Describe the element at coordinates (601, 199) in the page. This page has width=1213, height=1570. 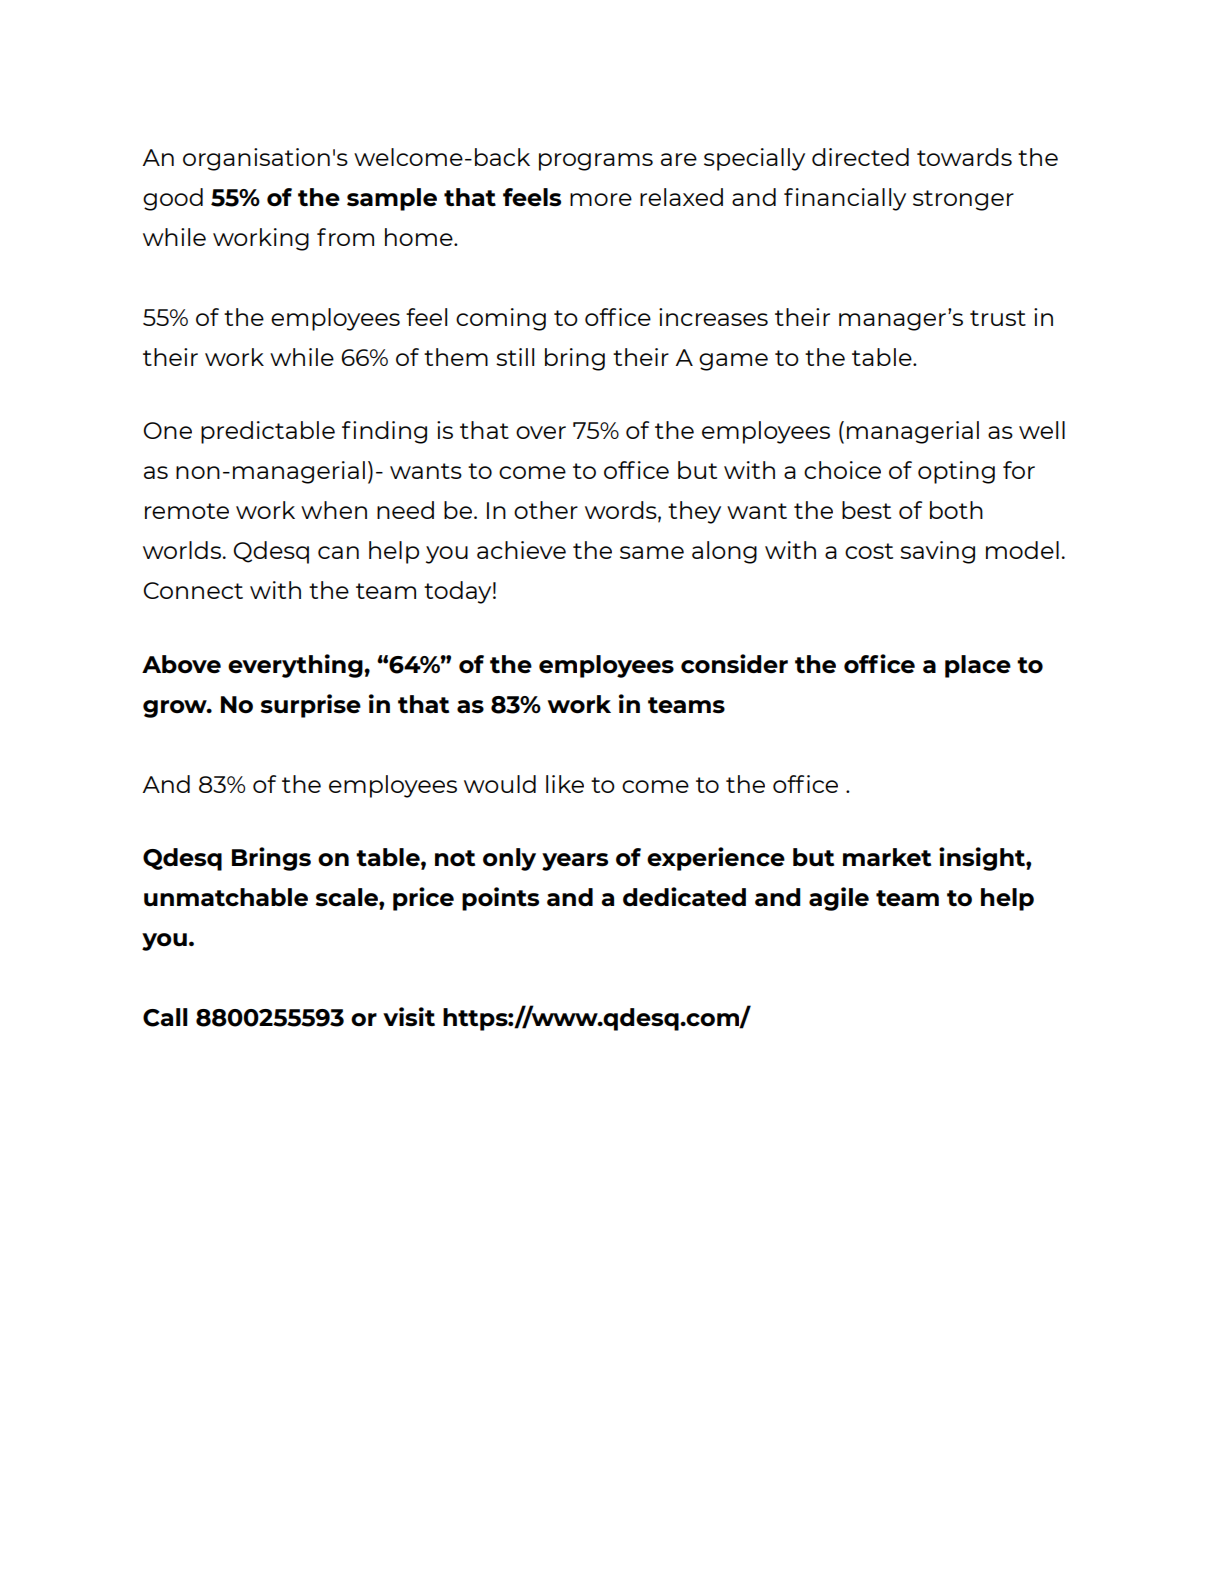
I see `more` at that location.
